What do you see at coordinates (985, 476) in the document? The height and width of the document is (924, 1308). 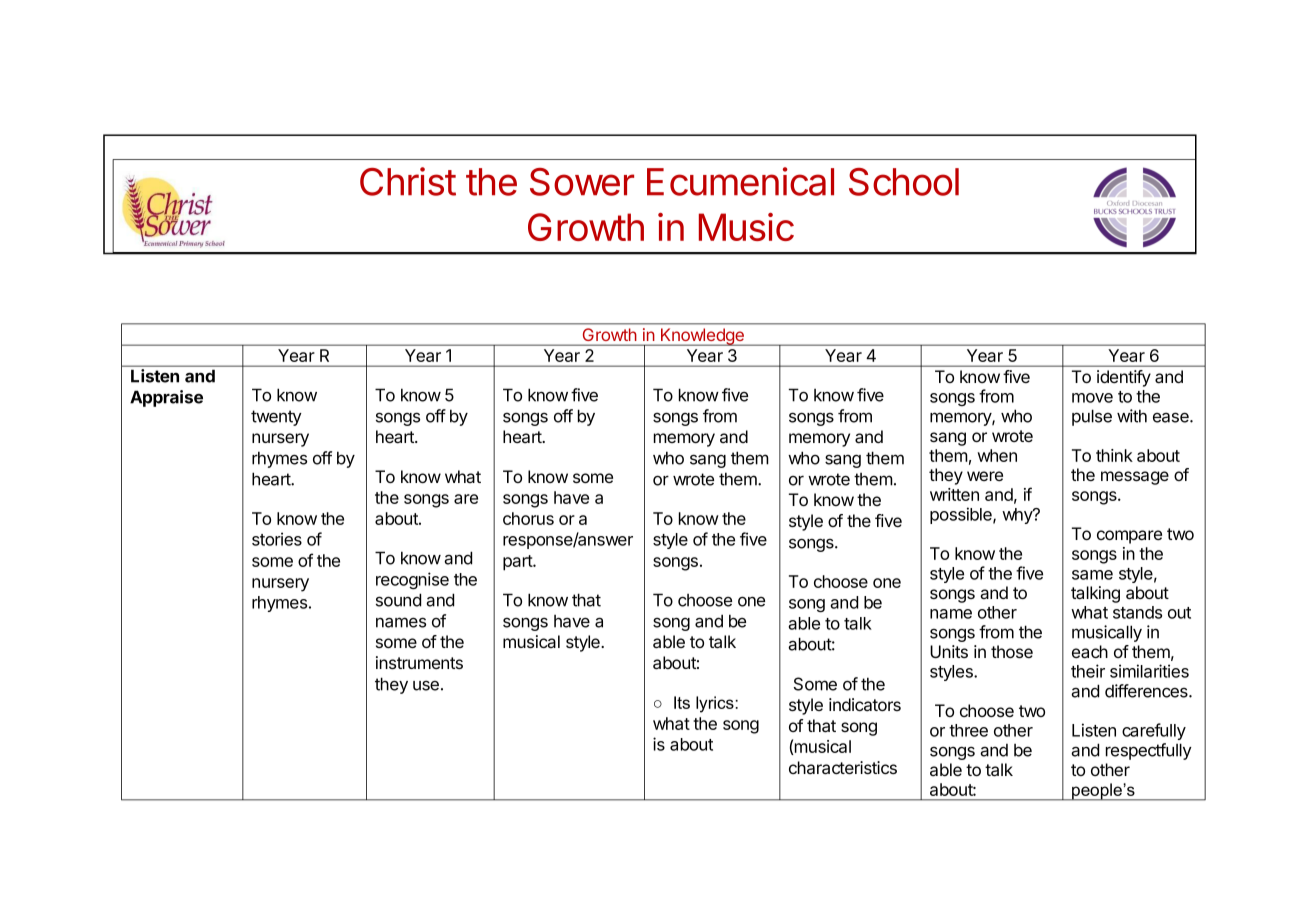 I see `were` at bounding box center [985, 476].
